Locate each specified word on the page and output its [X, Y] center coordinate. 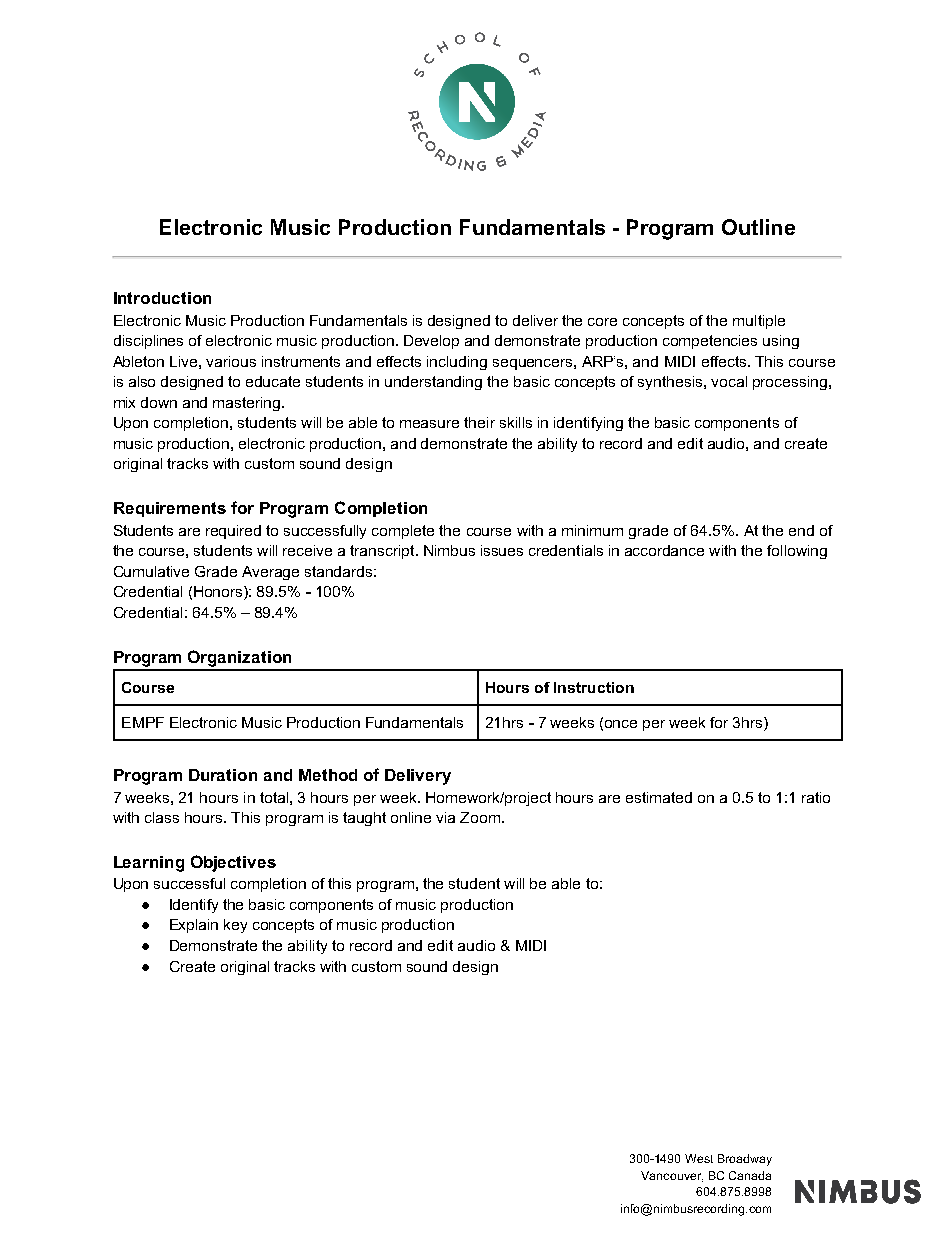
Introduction [162, 298]
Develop [431, 342]
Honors [219, 593]
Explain [194, 926]
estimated [659, 797]
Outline [758, 227]
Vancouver [672, 1176]
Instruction [594, 687]
